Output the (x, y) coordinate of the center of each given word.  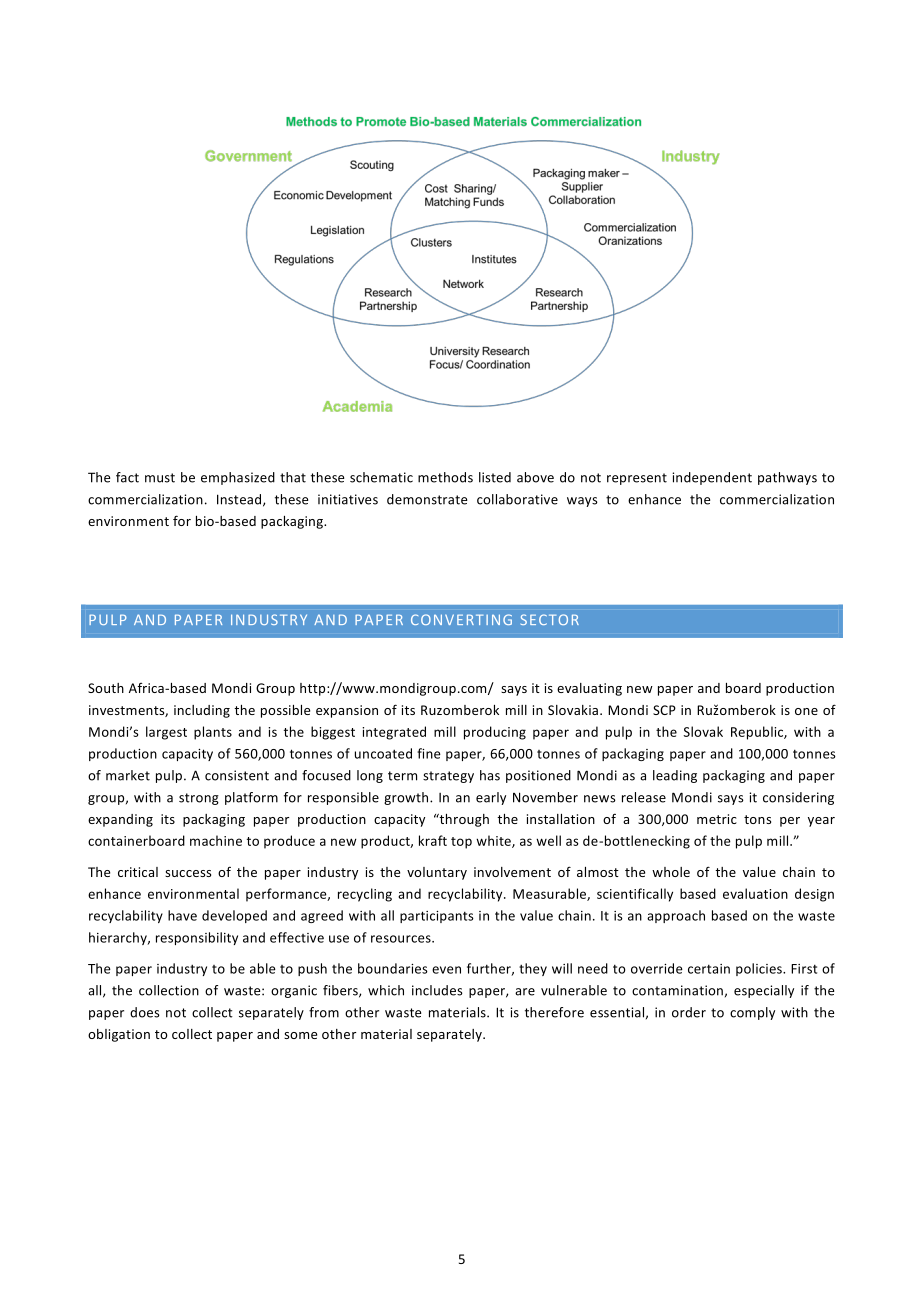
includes (437, 990)
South (106, 688)
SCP (664, 710)
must (160, 478)
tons (757, 819)
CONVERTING (461, 619)
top (461, 843)
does (145, 1012)
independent (712, 478)
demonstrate (427, 499)
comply (752, 1013)
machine (216, 840)
